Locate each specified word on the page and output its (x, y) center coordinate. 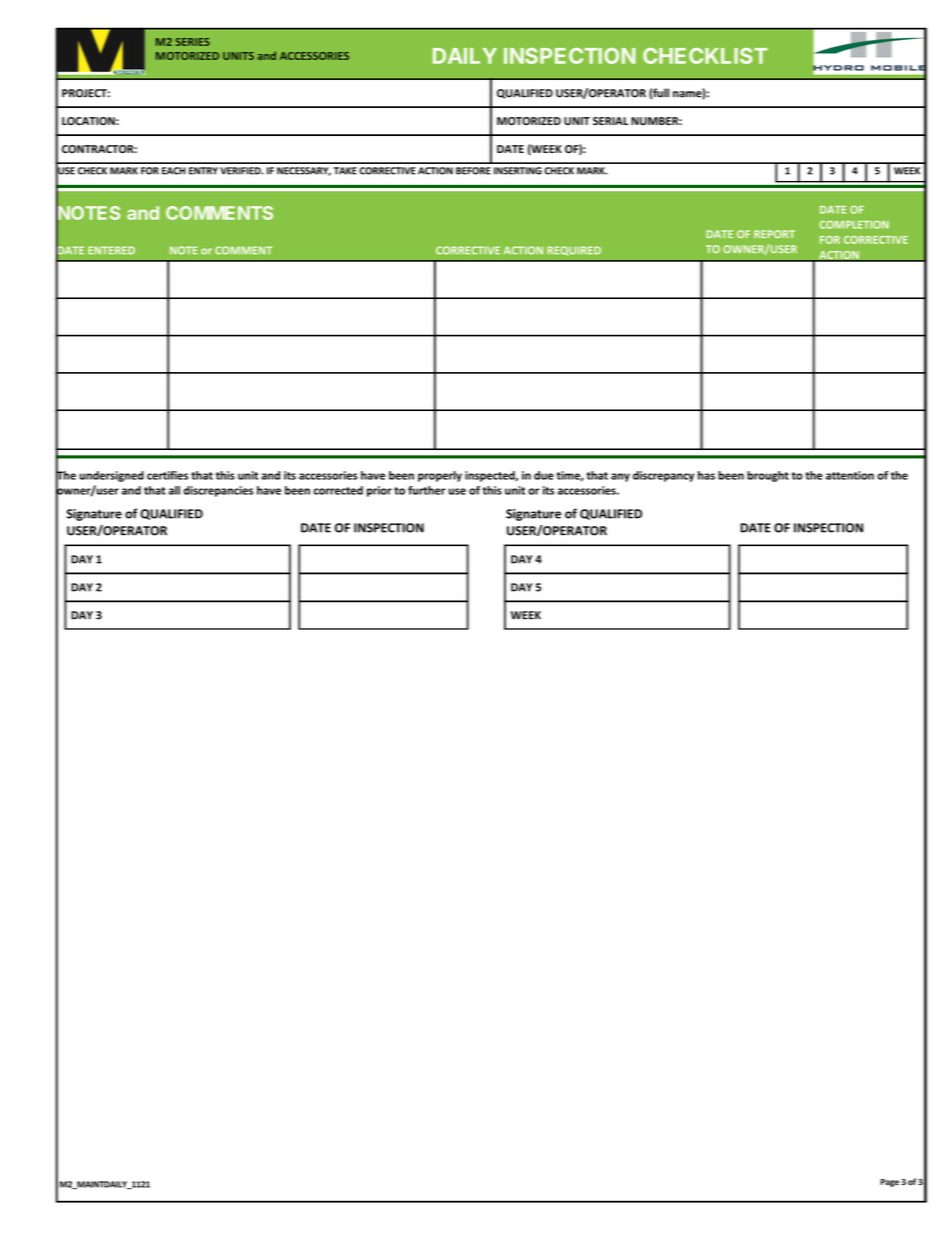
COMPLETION (854, 225)
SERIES (193, 42)
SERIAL (610, 121)
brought (768, 476)
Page (890, 1183)
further (426, 490)
